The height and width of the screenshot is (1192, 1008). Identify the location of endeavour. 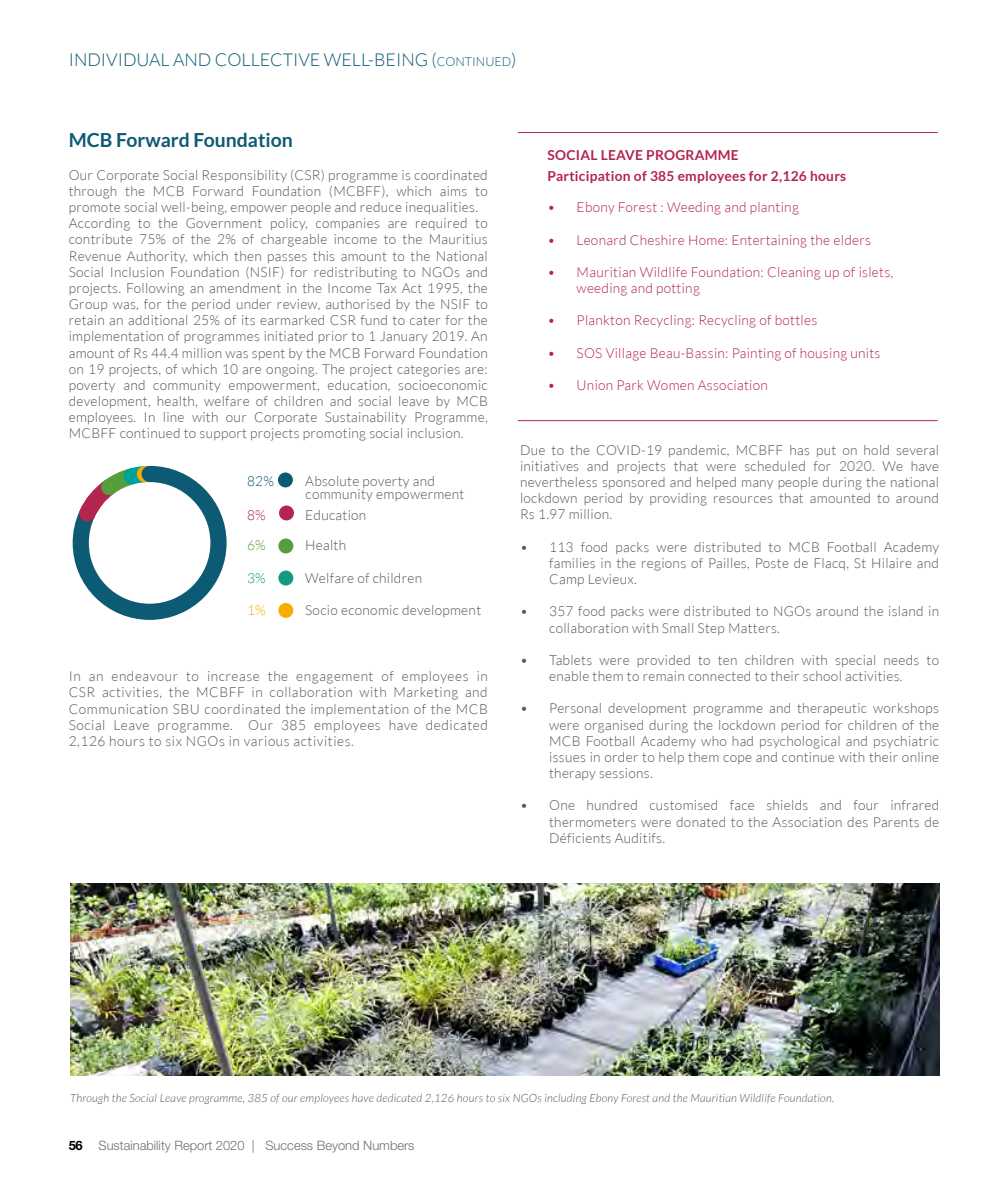
(145, 676).
